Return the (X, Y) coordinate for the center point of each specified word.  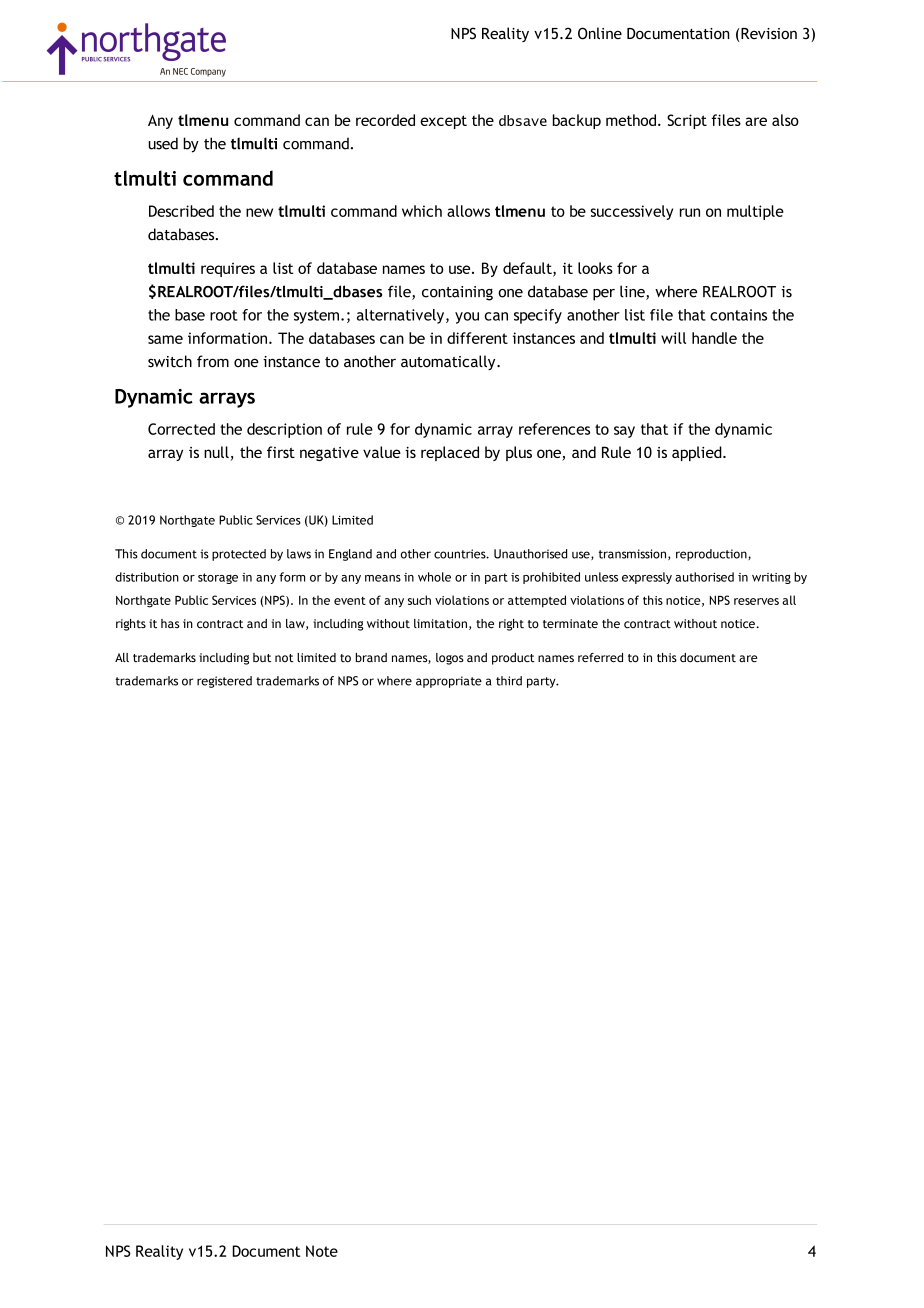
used (163, 143)
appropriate (449, 682)
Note (322, 1251)
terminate (570, 623)
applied (698, 453)
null (216, 452)
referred (600, 657)
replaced (450, 453)
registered (224, 682)
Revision (769, 34)
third (509, 681)
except (443, 122)
